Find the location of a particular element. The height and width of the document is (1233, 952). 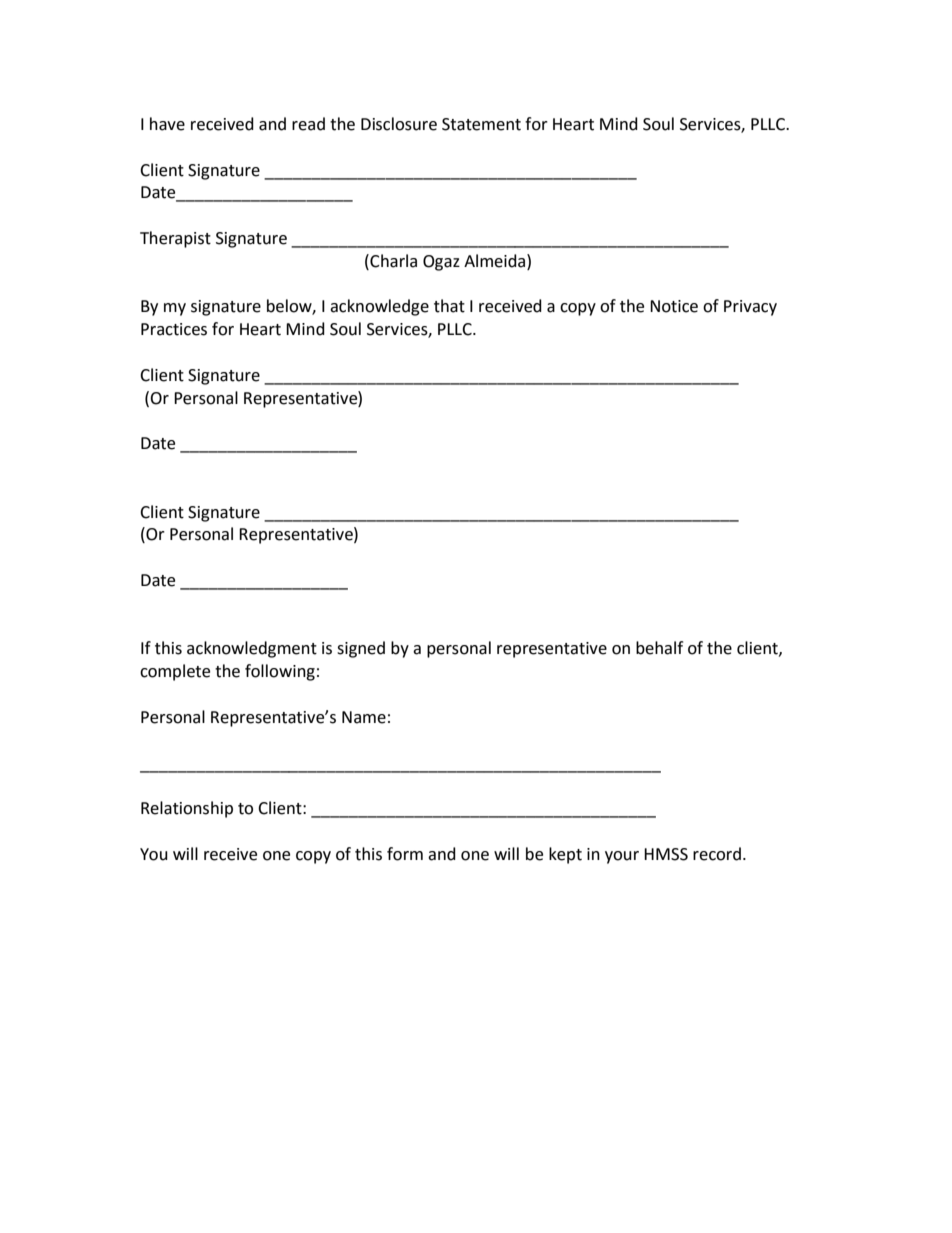

Statement is located at coordinates (481, 124).
